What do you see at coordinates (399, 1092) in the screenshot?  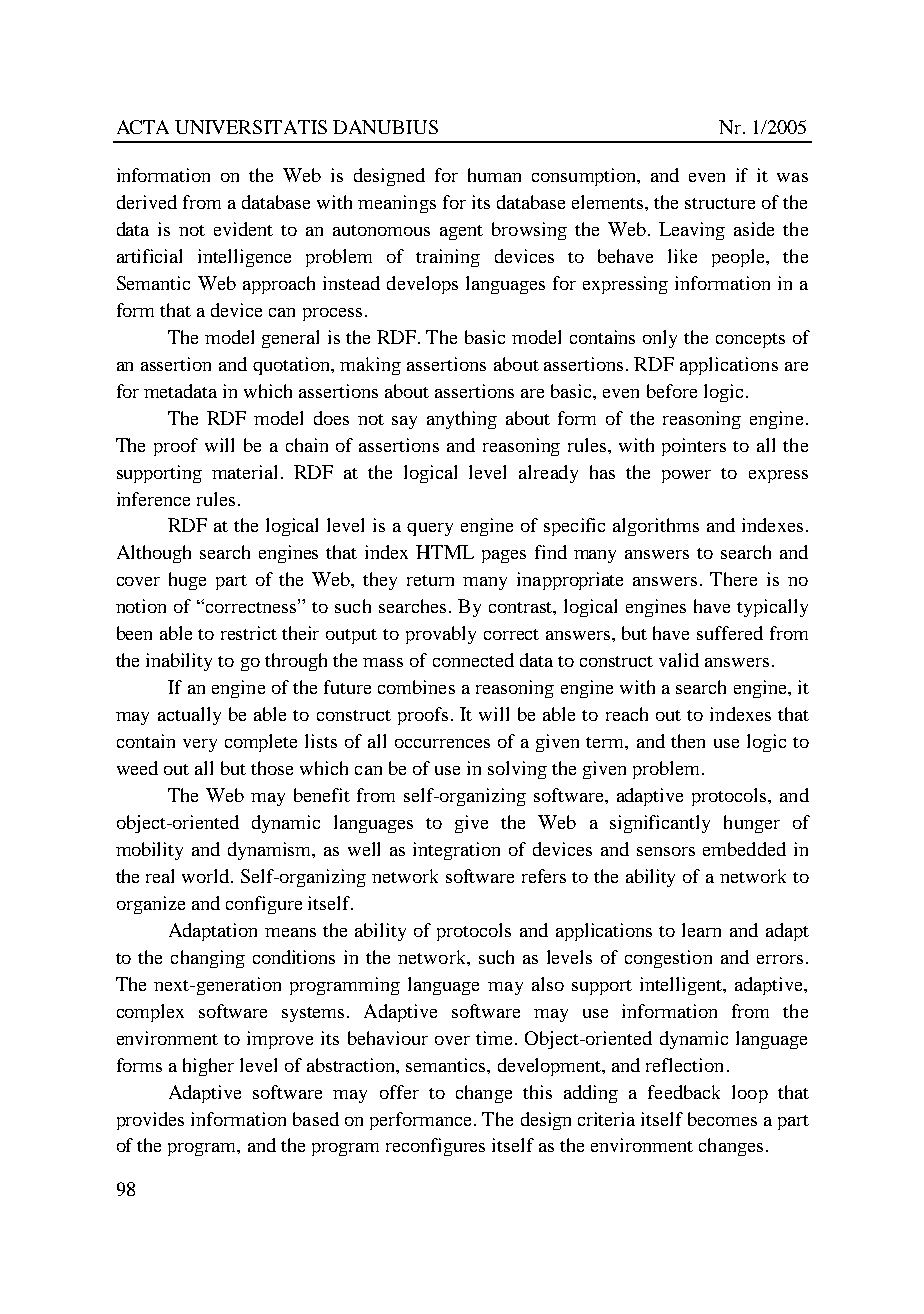 I see `offer` at bounding box center [399, 1092].
